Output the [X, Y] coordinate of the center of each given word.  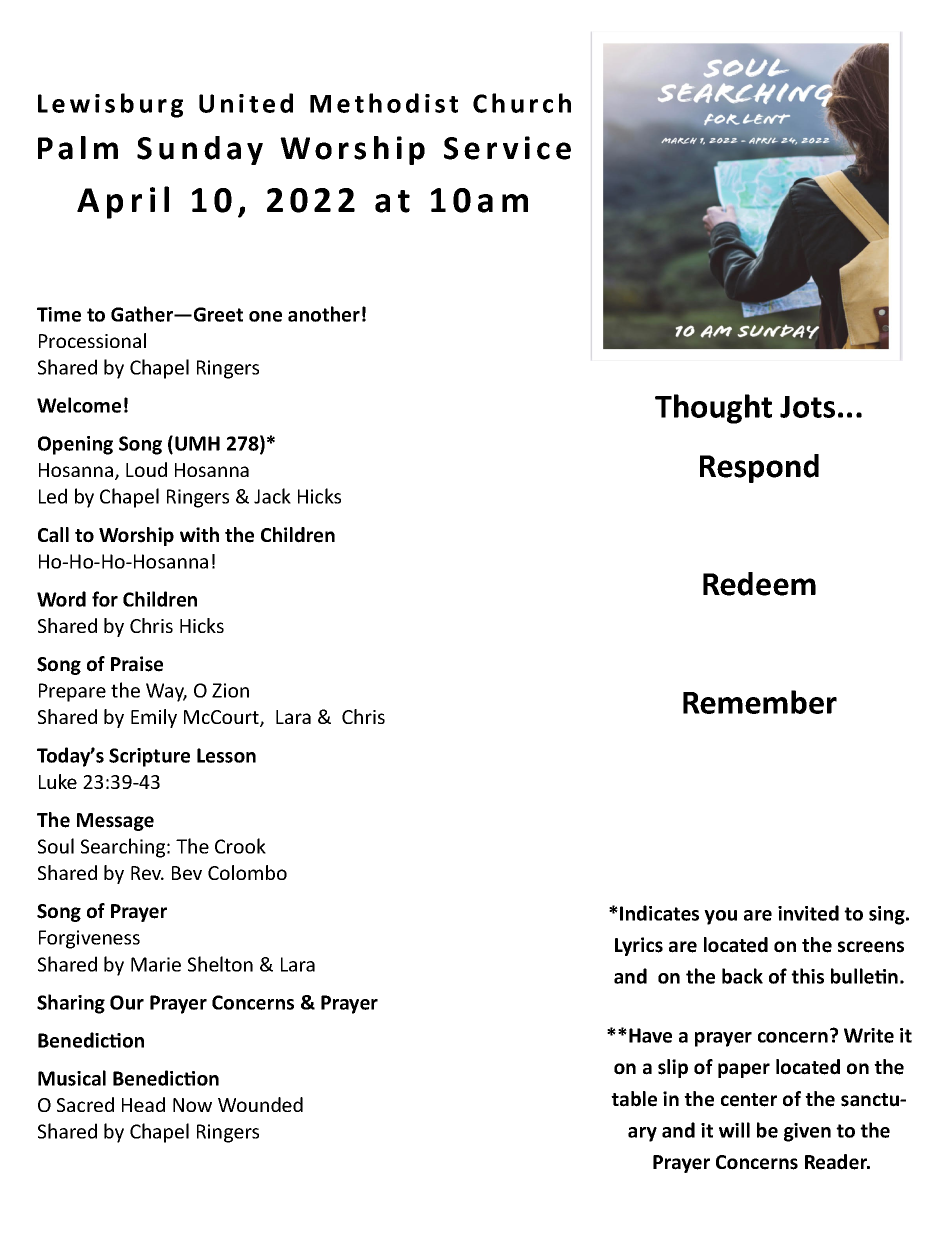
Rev [147, 873]
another [324, 314]
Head [143, 1104]
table [634, 1099]
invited [808, 913]
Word [61, 599]
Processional [92, 340]
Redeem [759, 584]
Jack [272, 496]
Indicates [659, 913]
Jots [807, 407]
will [734, 1130]
